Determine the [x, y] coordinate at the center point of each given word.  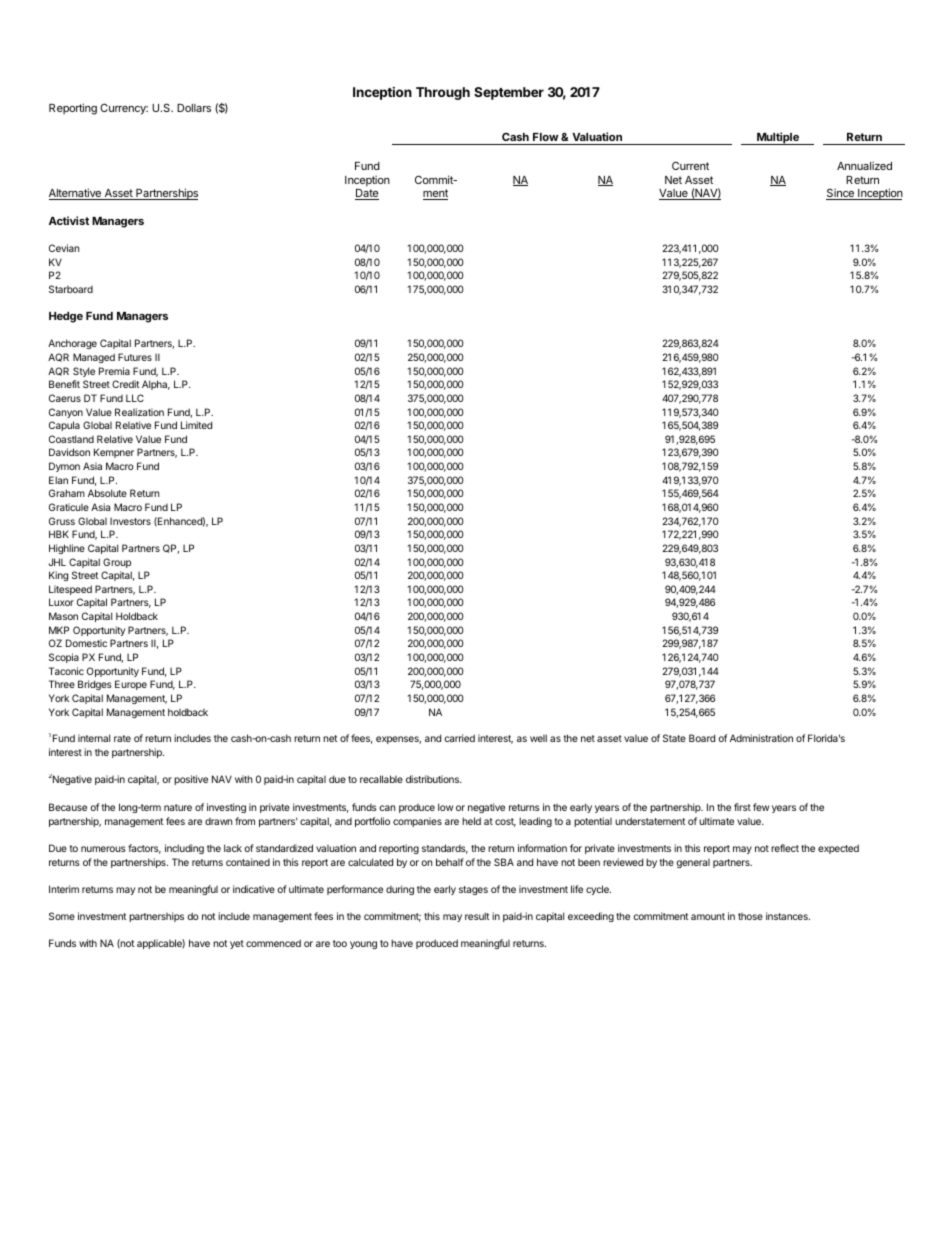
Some [62, 916]
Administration [761, 738]
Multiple [778, 138]
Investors [130, 521]
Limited [196, 425]
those [750, 916]
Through [443, 93]
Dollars [194, 108]
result [477, 916]
